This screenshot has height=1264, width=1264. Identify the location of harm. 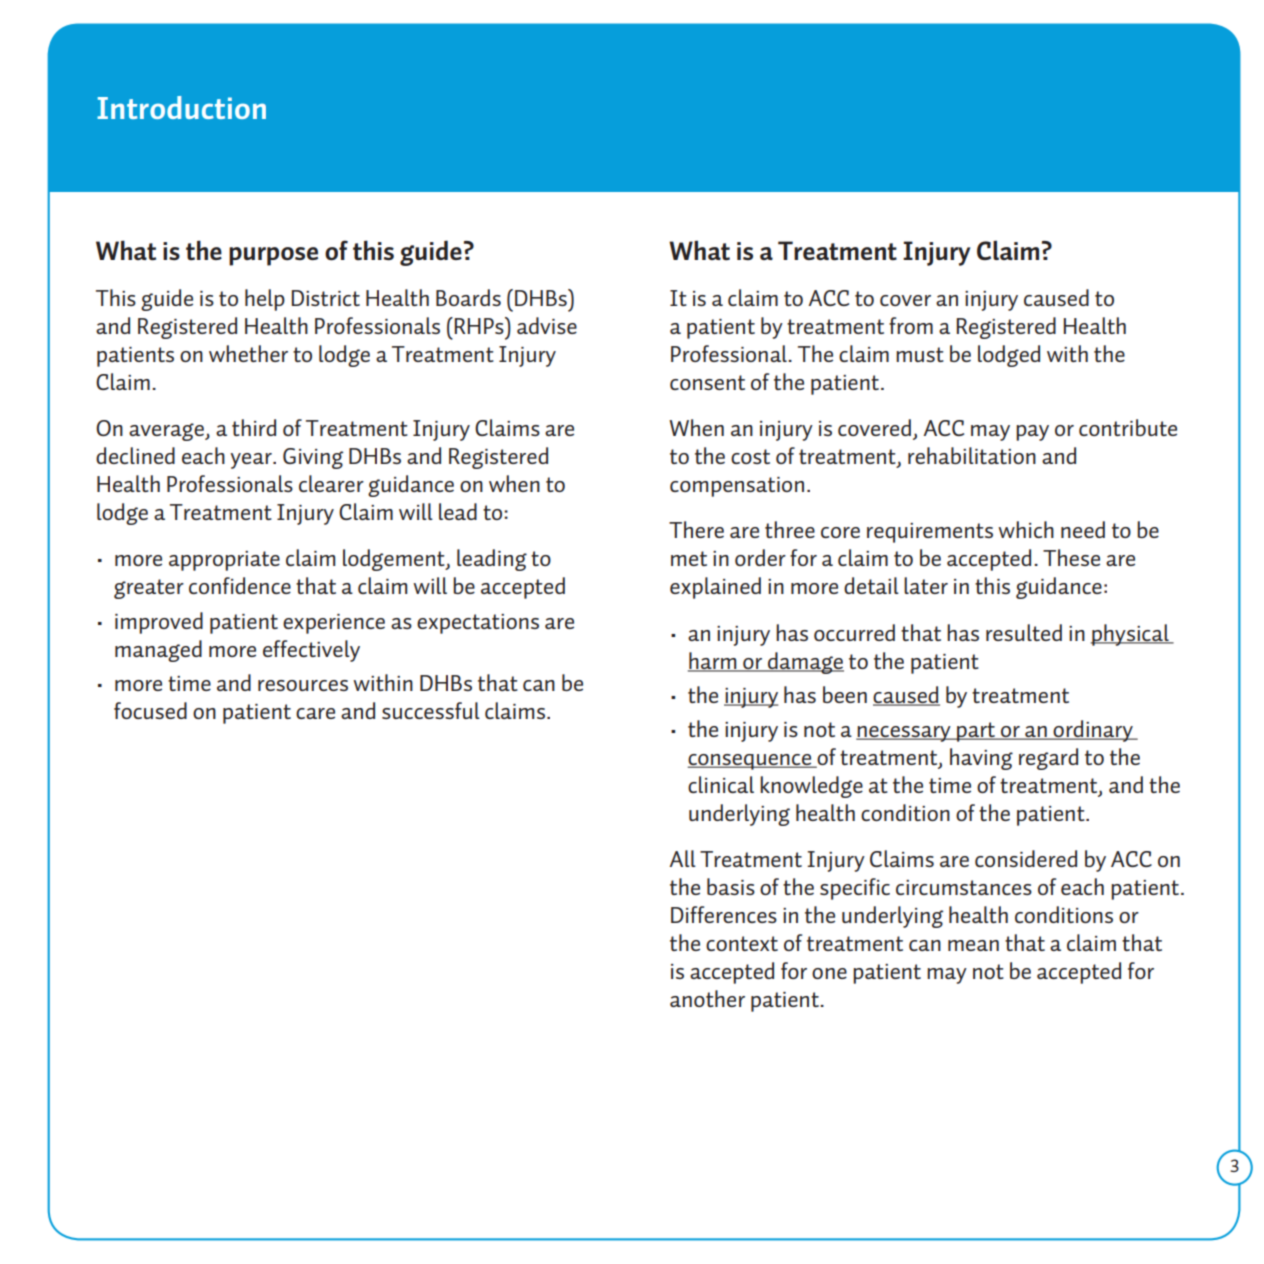
(713, 661).
